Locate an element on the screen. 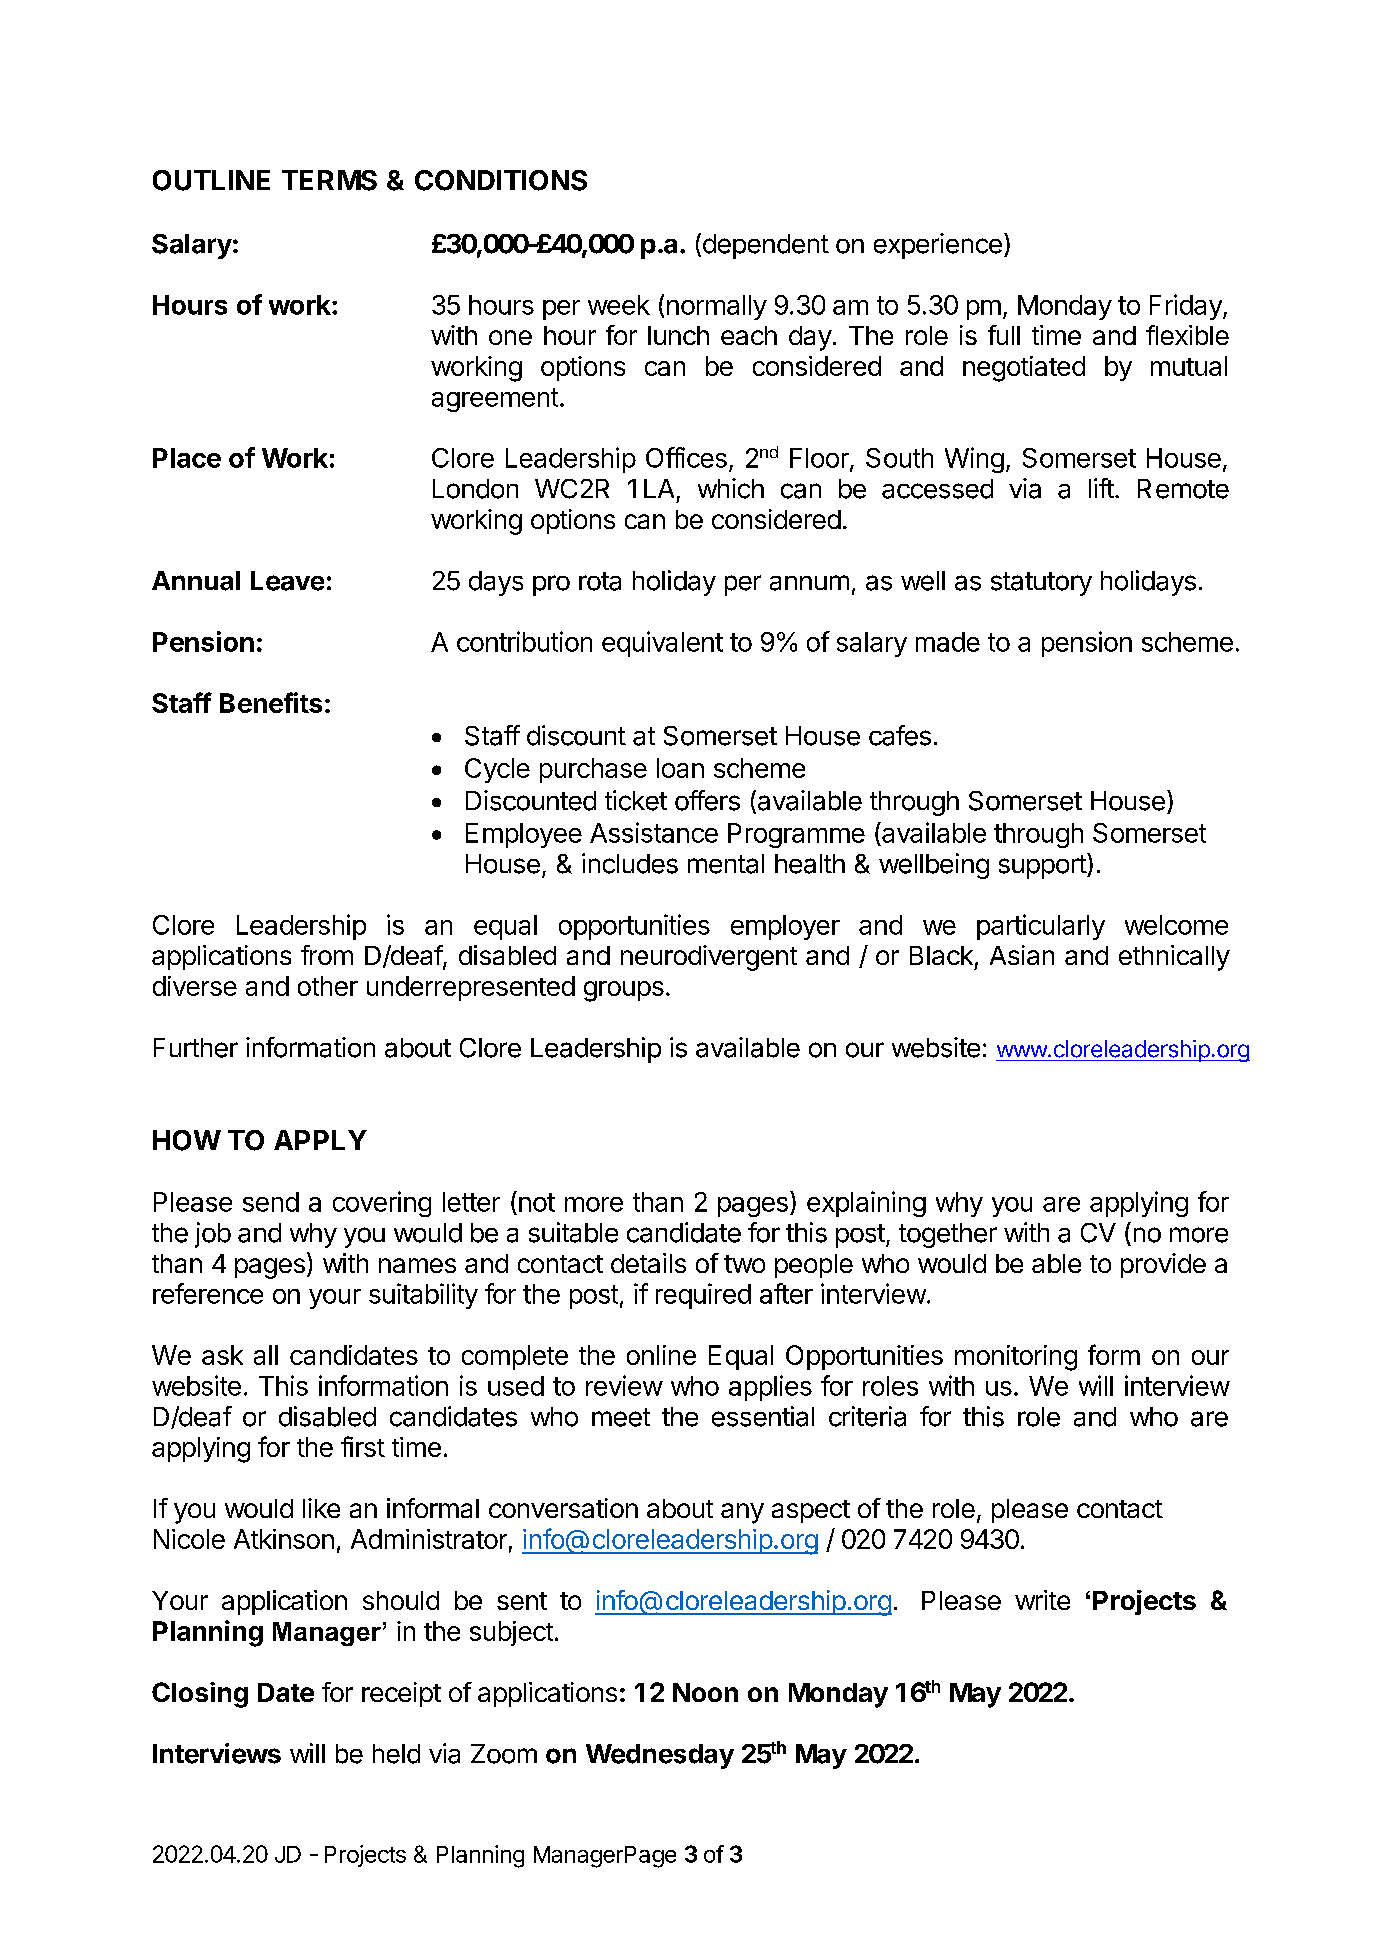 This screenshot has height=1951, width=1380. write is located at coordinates (1042, 1600).
